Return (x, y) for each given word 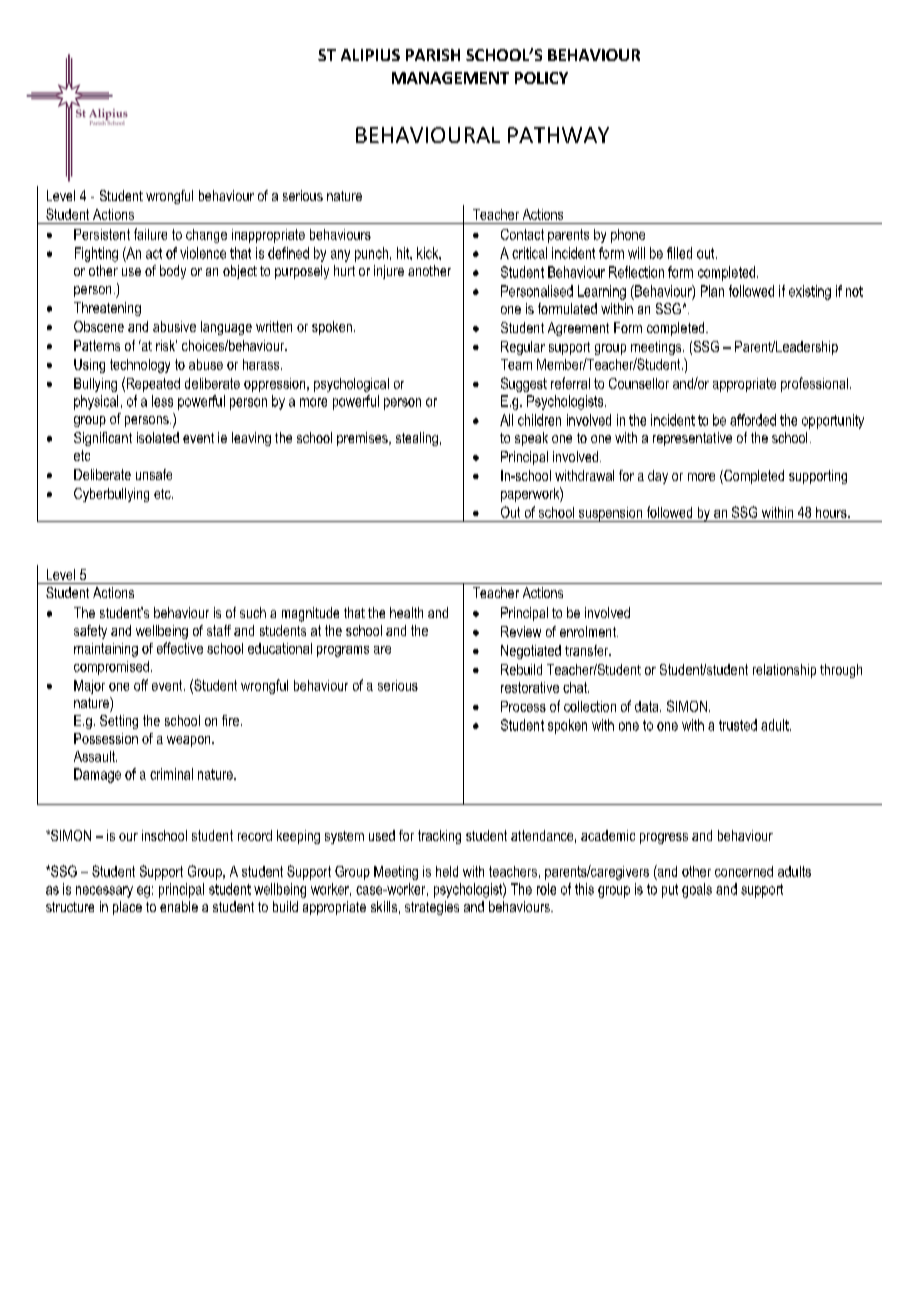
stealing (417, 439)
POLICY (541, 78)
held (447, 871)
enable (179, 906)
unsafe (154, 474)
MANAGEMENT (450, 78)
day (658, 477)
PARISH (433, 55)
